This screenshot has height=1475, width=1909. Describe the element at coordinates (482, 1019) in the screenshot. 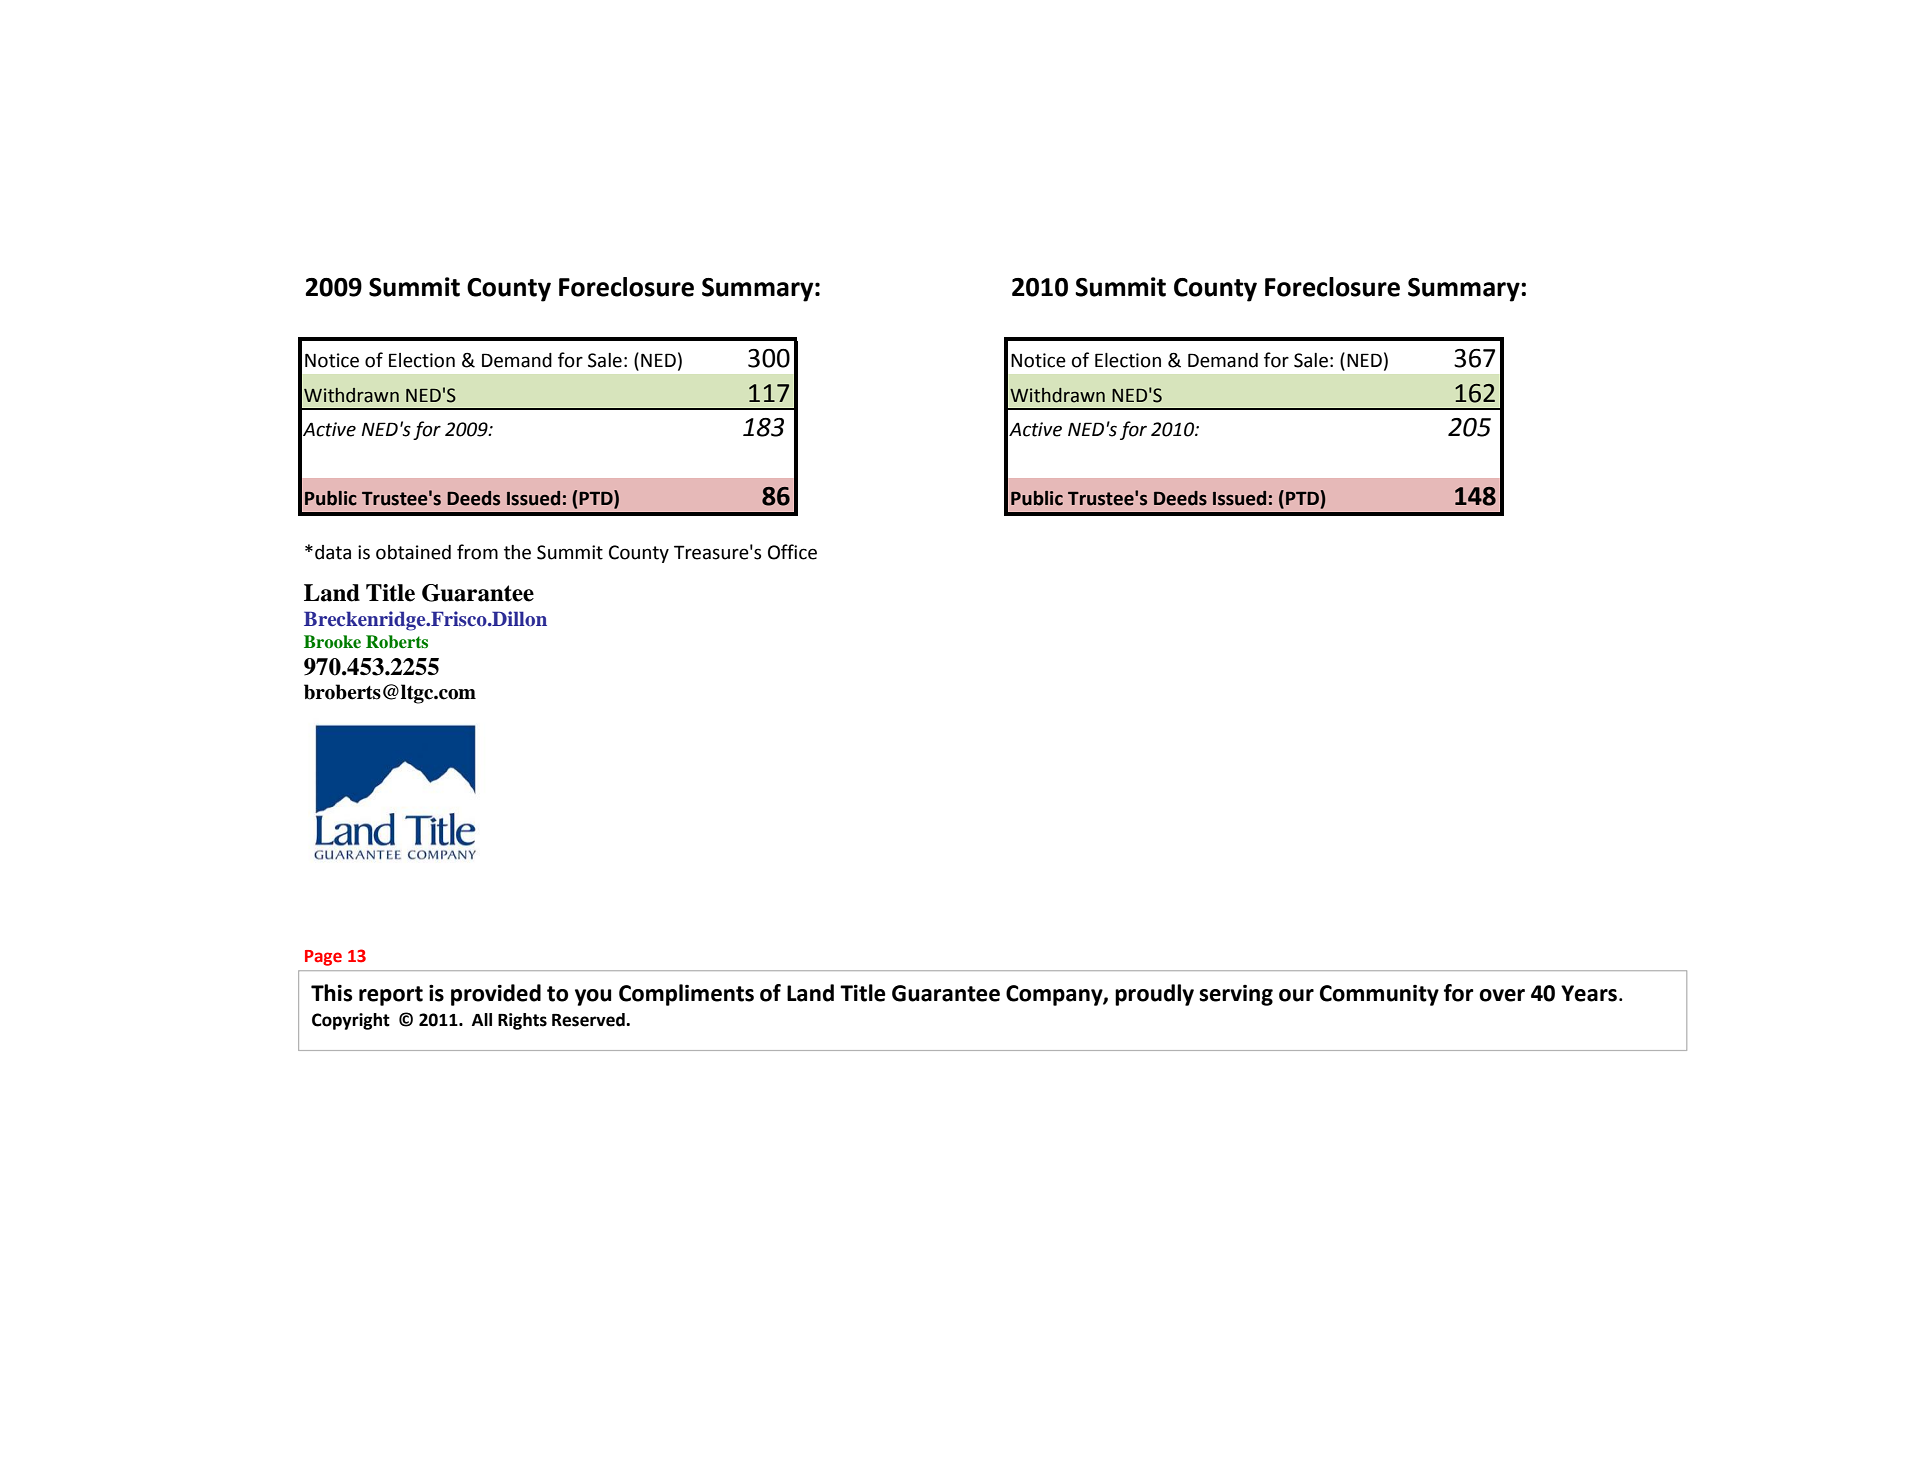

I see `All` at that location.
